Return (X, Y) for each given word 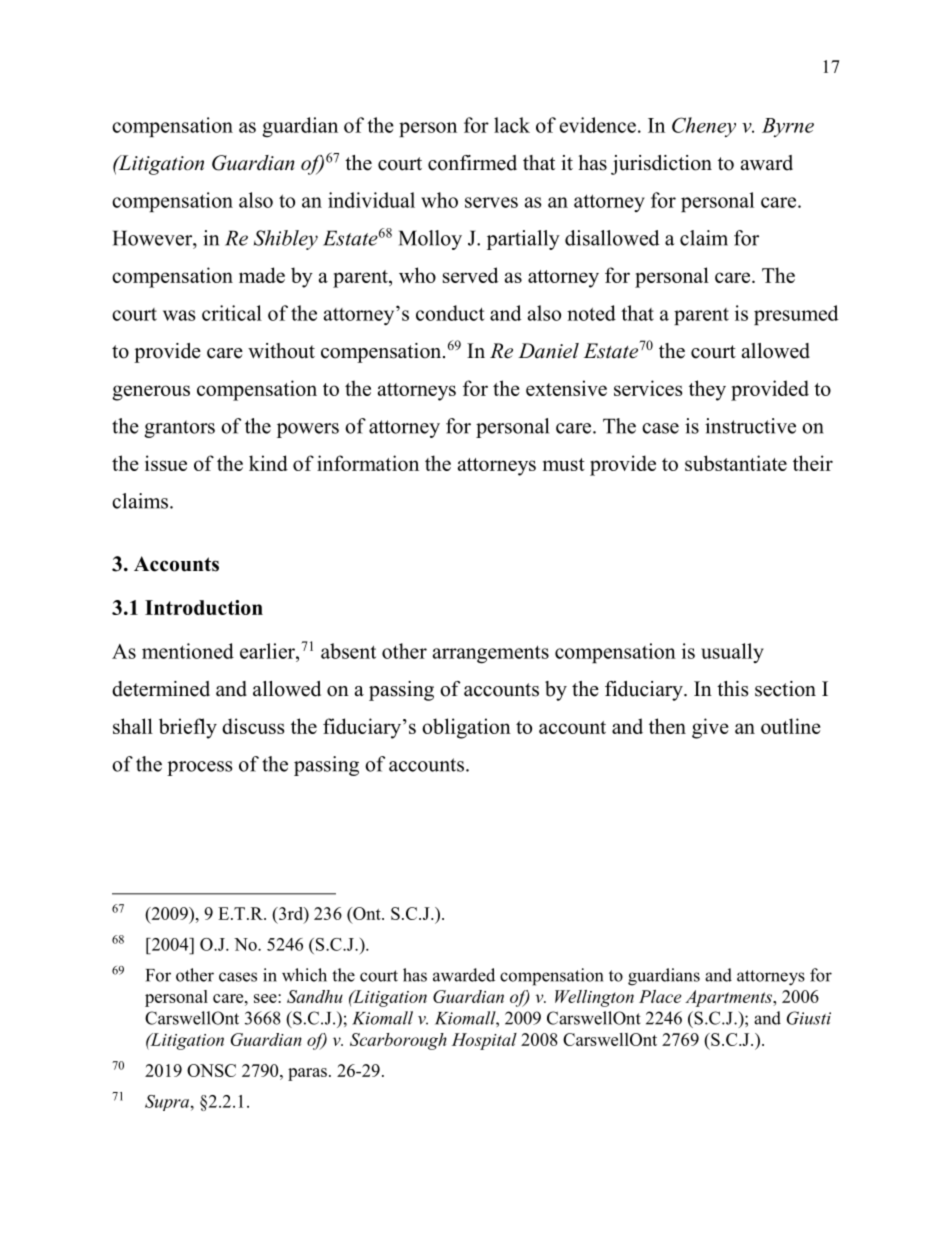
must (564, 464)
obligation (466, 728)
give (710, 728)
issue (166, 463)
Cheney (704, 127)
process (200, 768)
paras (307, 1074)
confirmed (472, 163)
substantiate (736, 463)
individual (371, 200)
